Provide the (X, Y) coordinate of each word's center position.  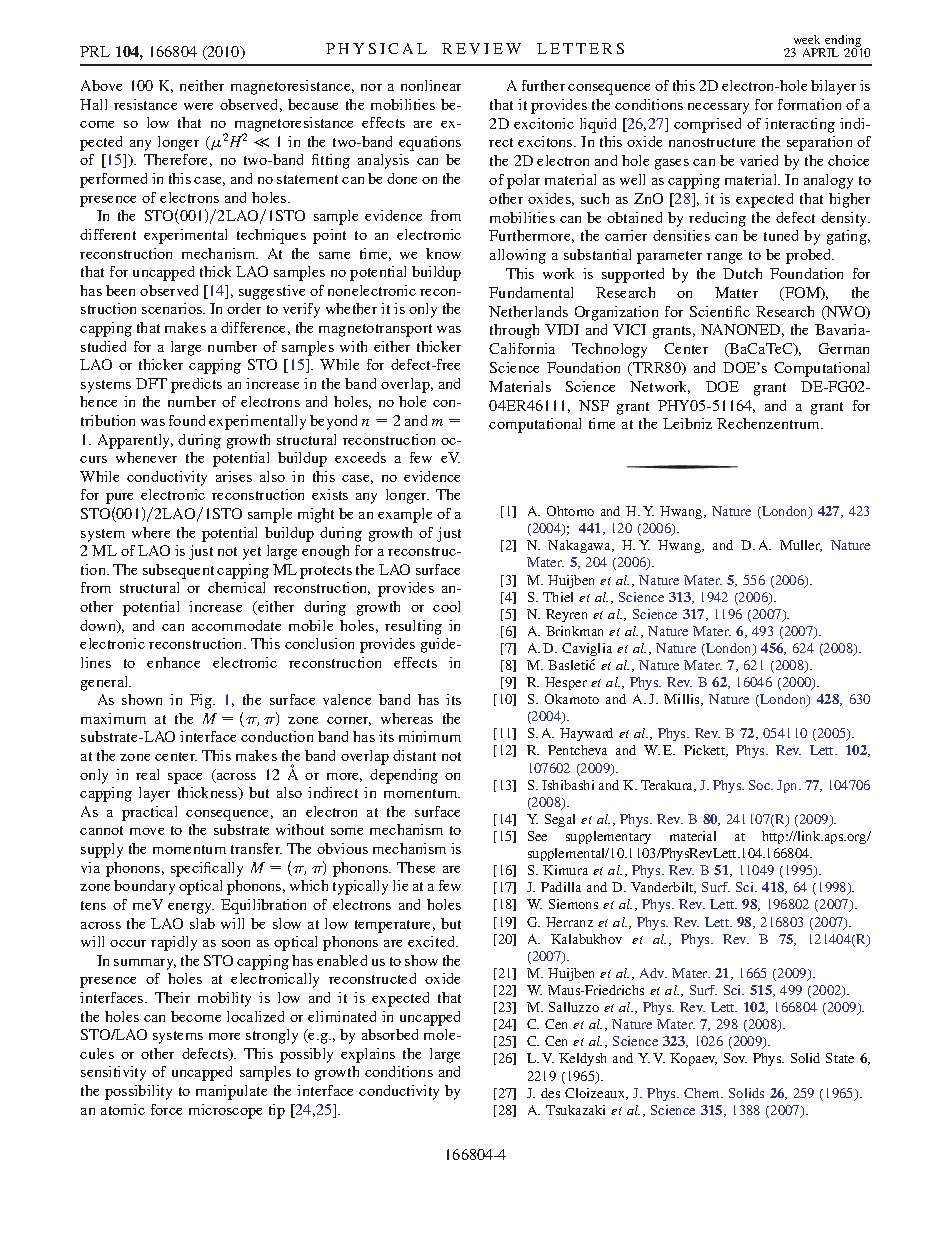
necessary (718, 108)
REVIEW (481, 48)
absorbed (390, 1034)
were (198, 106)
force (166, 1109)
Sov (735, 1058)
